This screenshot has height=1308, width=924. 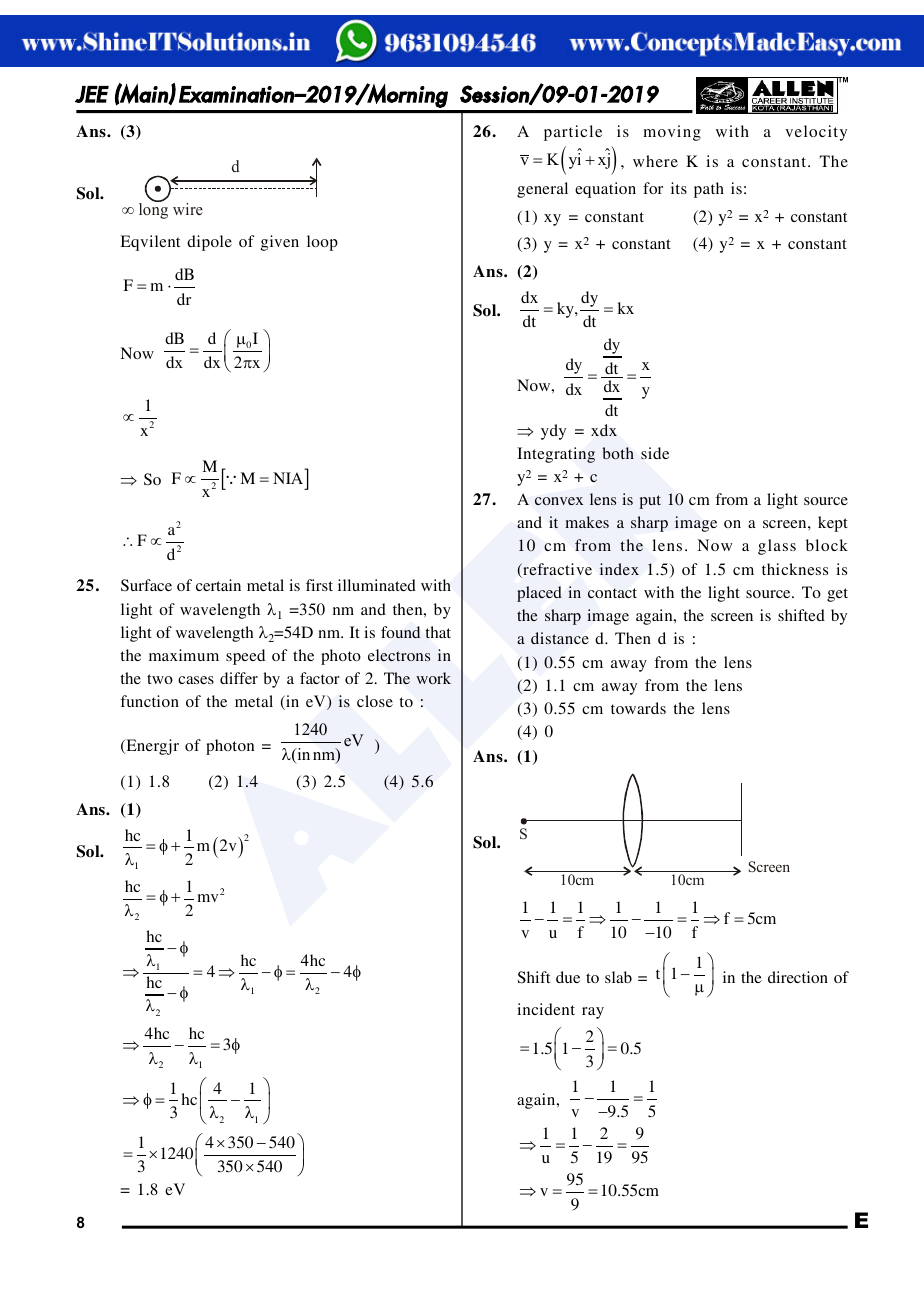 What do you see at coordinates (92, 94) in the screenshot?
I see `JEE` at bounding box center [92, 94].
